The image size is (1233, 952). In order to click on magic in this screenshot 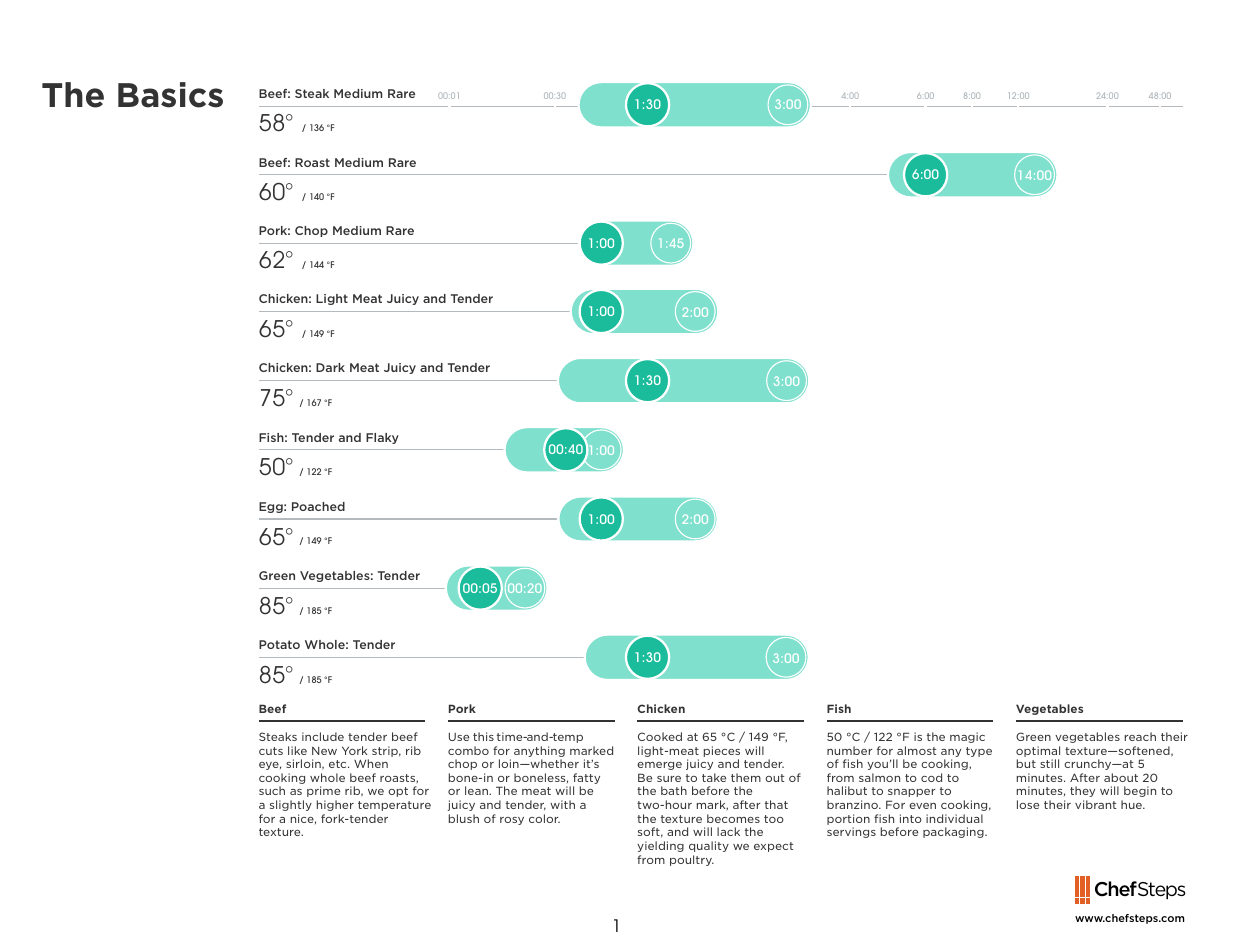, I will do `click(967, 737)`.
